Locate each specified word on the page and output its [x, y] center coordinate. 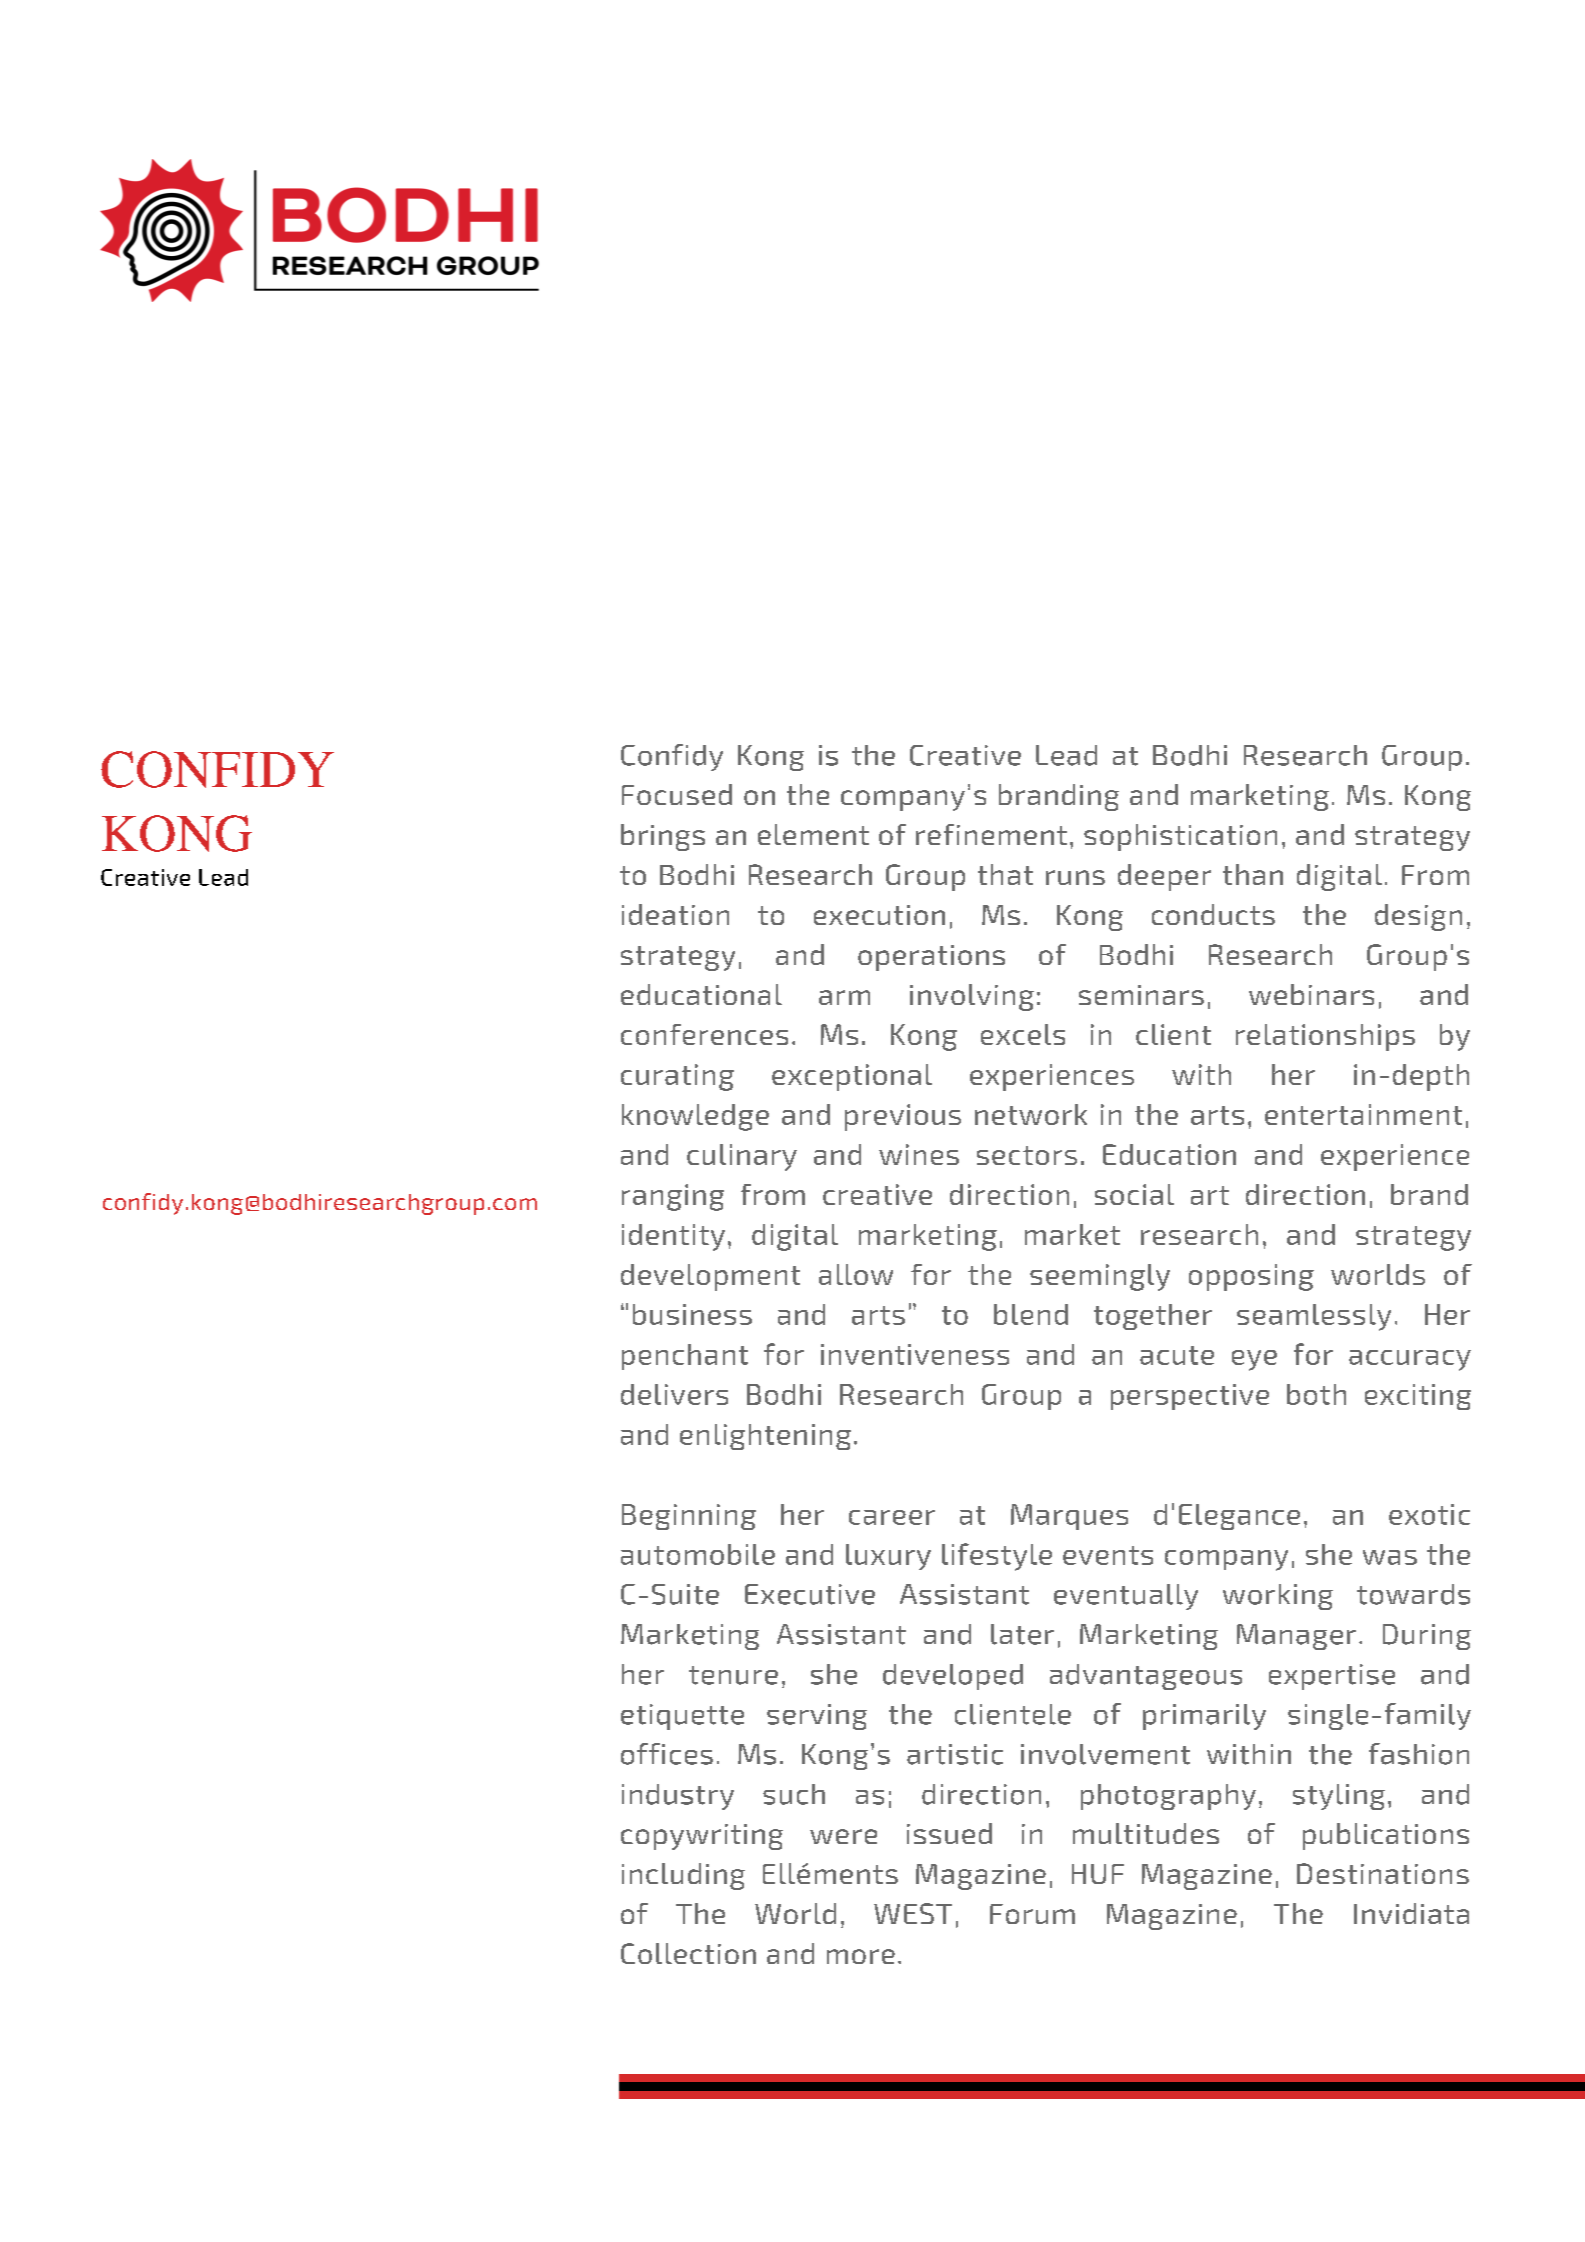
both [1316, 1394]
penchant [685, 1357]
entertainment [1363, 1114]
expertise [1332, 1677]
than [1253, 874]
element [813, 834]
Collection [688, 1953]
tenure [733, 1675]
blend [1031, 1314]
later [1022, 1634]
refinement [991, 834]
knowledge [695, 1117]
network [1031, 1114]
